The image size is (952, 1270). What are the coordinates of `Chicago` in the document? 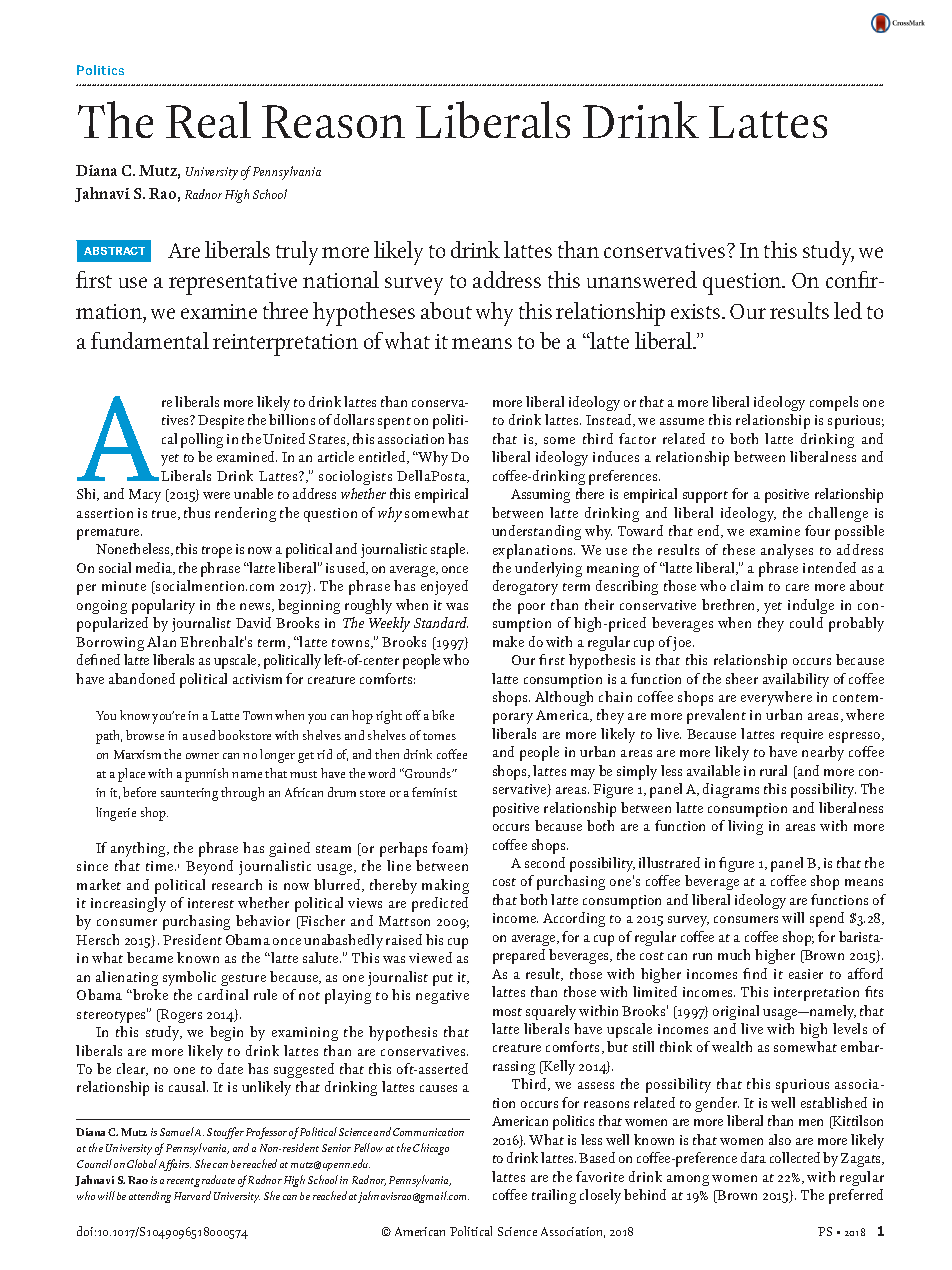 It's located at (431, 1149).
